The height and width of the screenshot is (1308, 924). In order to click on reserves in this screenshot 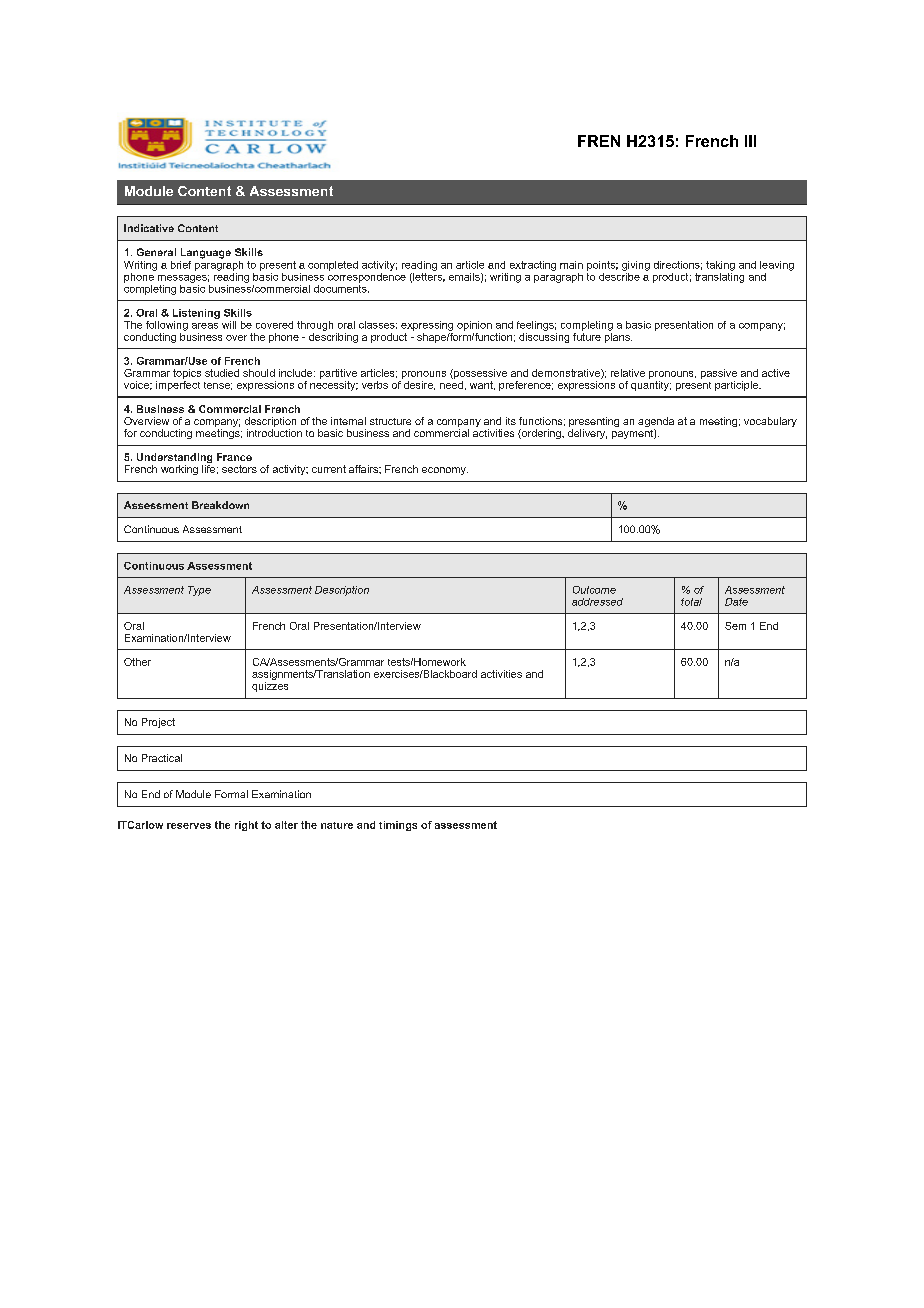, I will do `click(189, 826)`.
